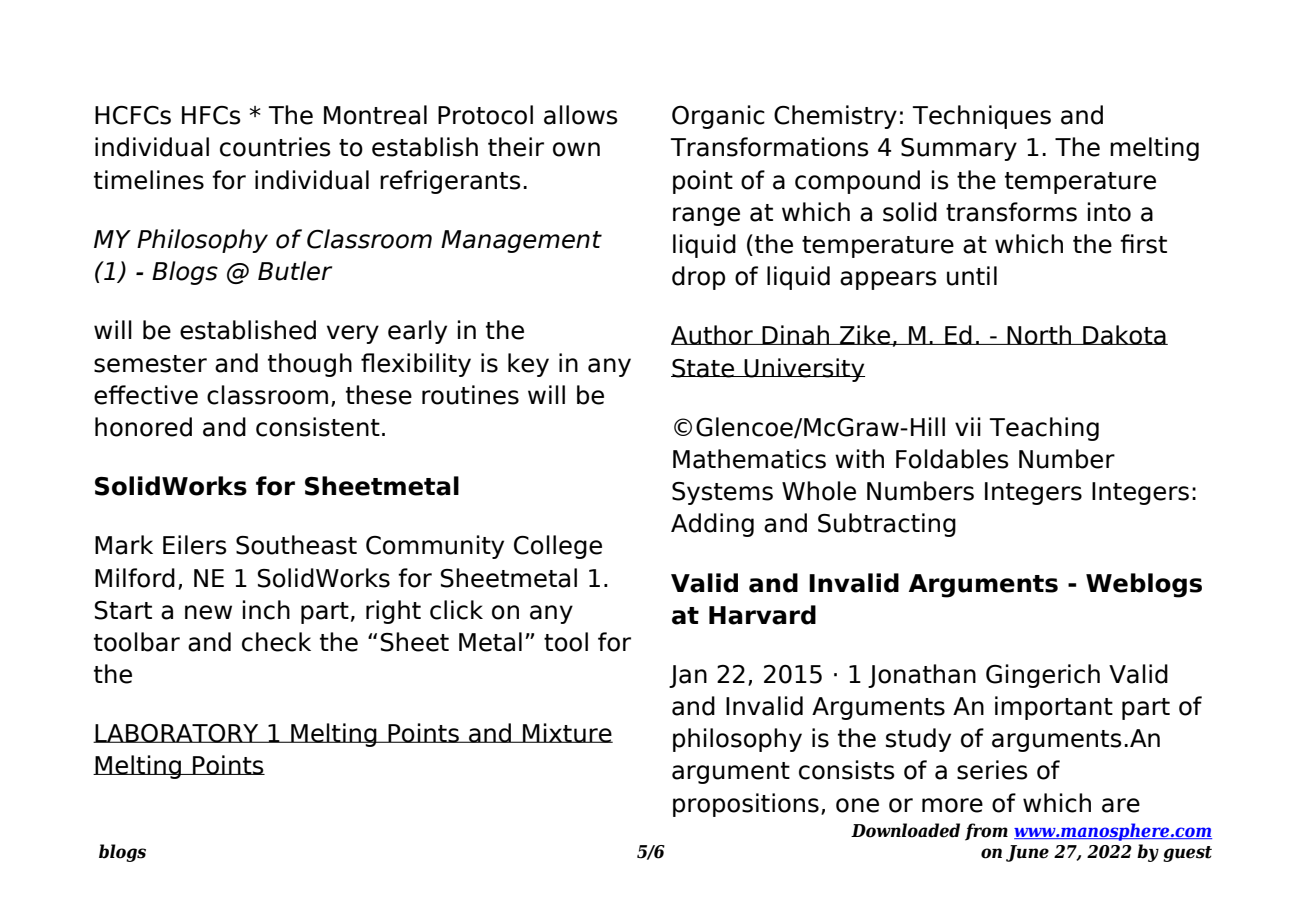 Image resolution: width=1311 pixels, height=924 pixels. I want to click on Southeast, so click(296, 545).
